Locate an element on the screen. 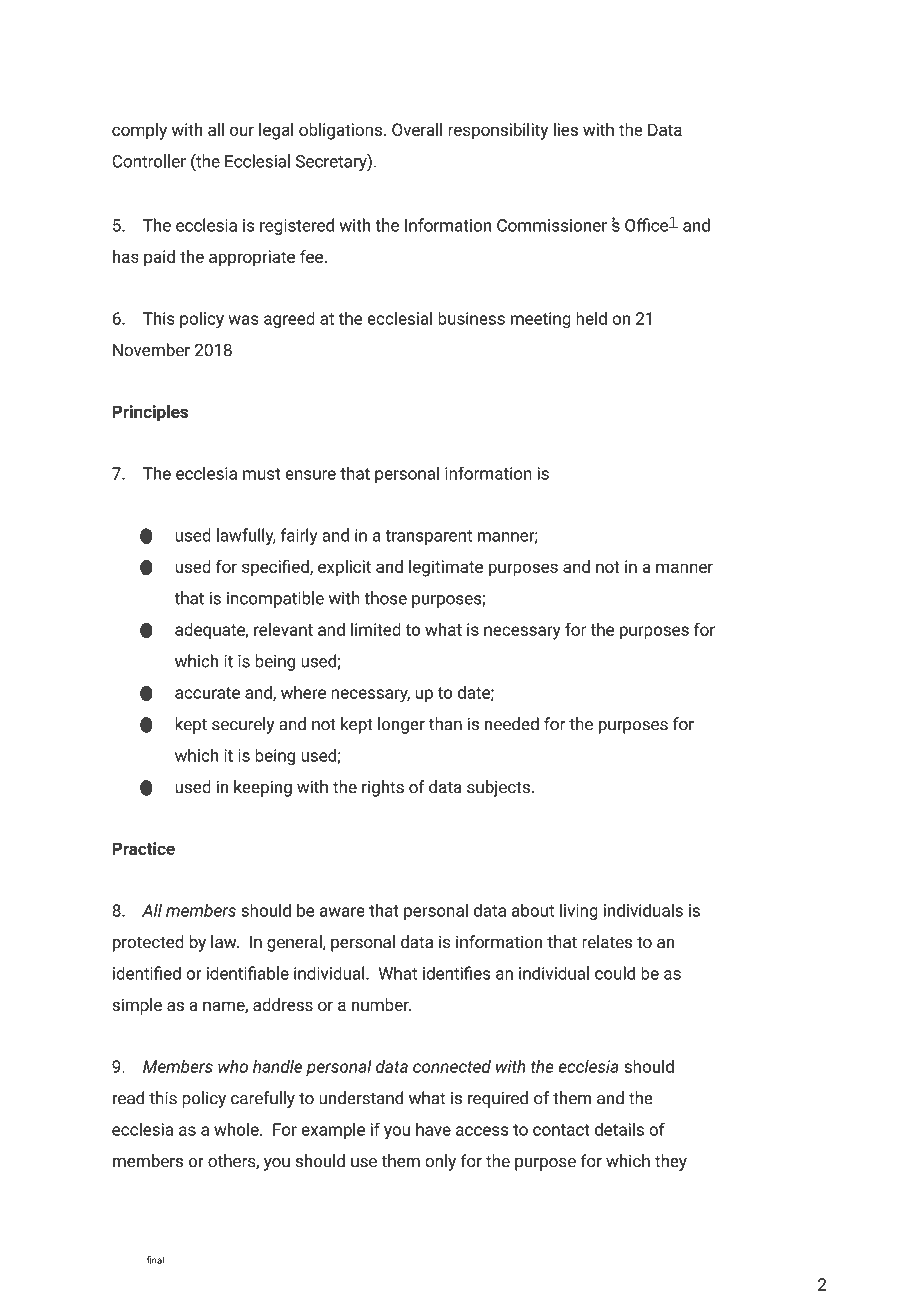 This screenshot has width=924, height=1308. held is located at coordinates (591, 318).
